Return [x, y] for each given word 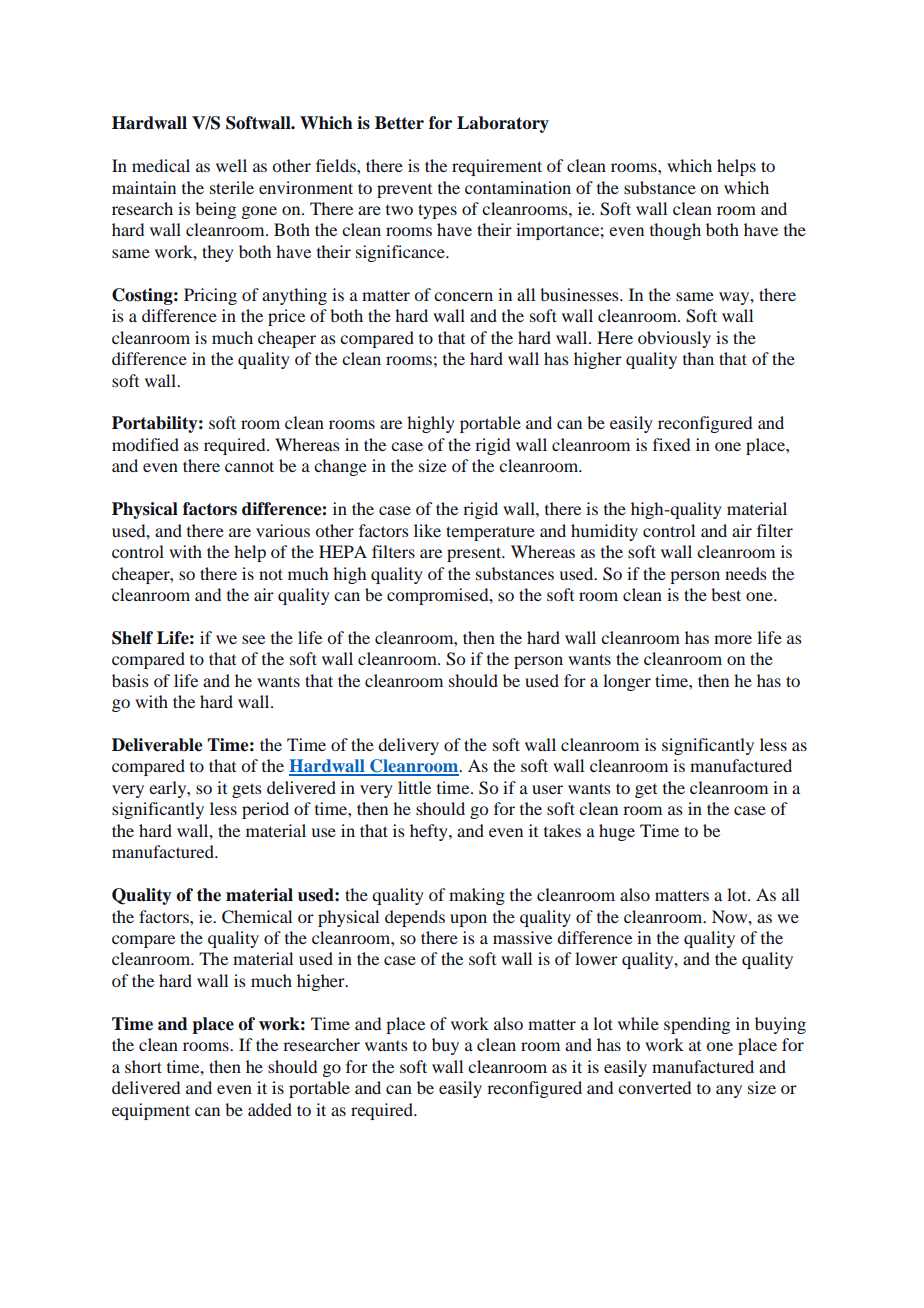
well [231, 165]
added [270, 1109]
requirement [497, 167]
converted [654, 1087]
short [143, 1066]
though [675, 231]
